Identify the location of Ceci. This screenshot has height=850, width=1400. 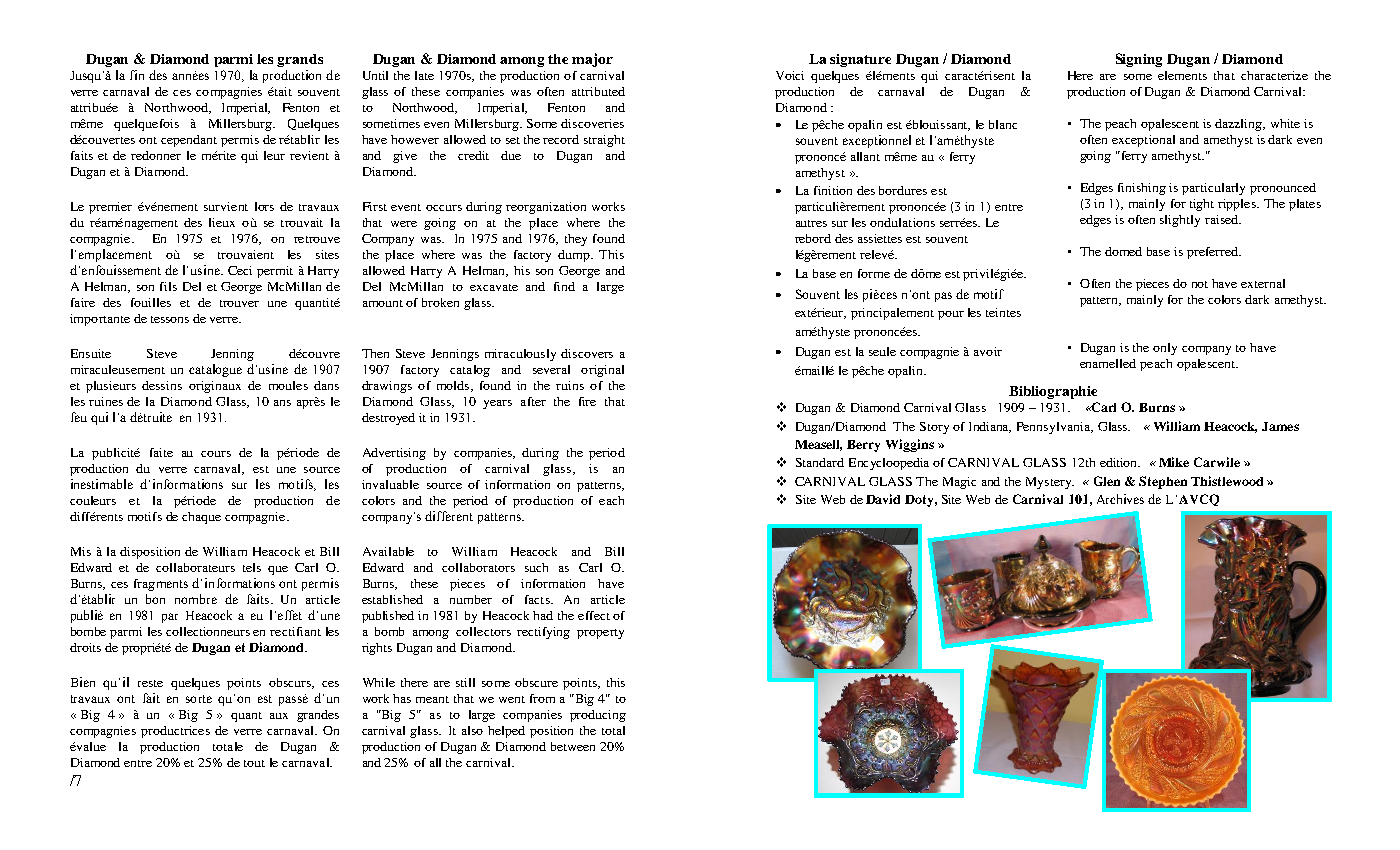
(240, 270).
